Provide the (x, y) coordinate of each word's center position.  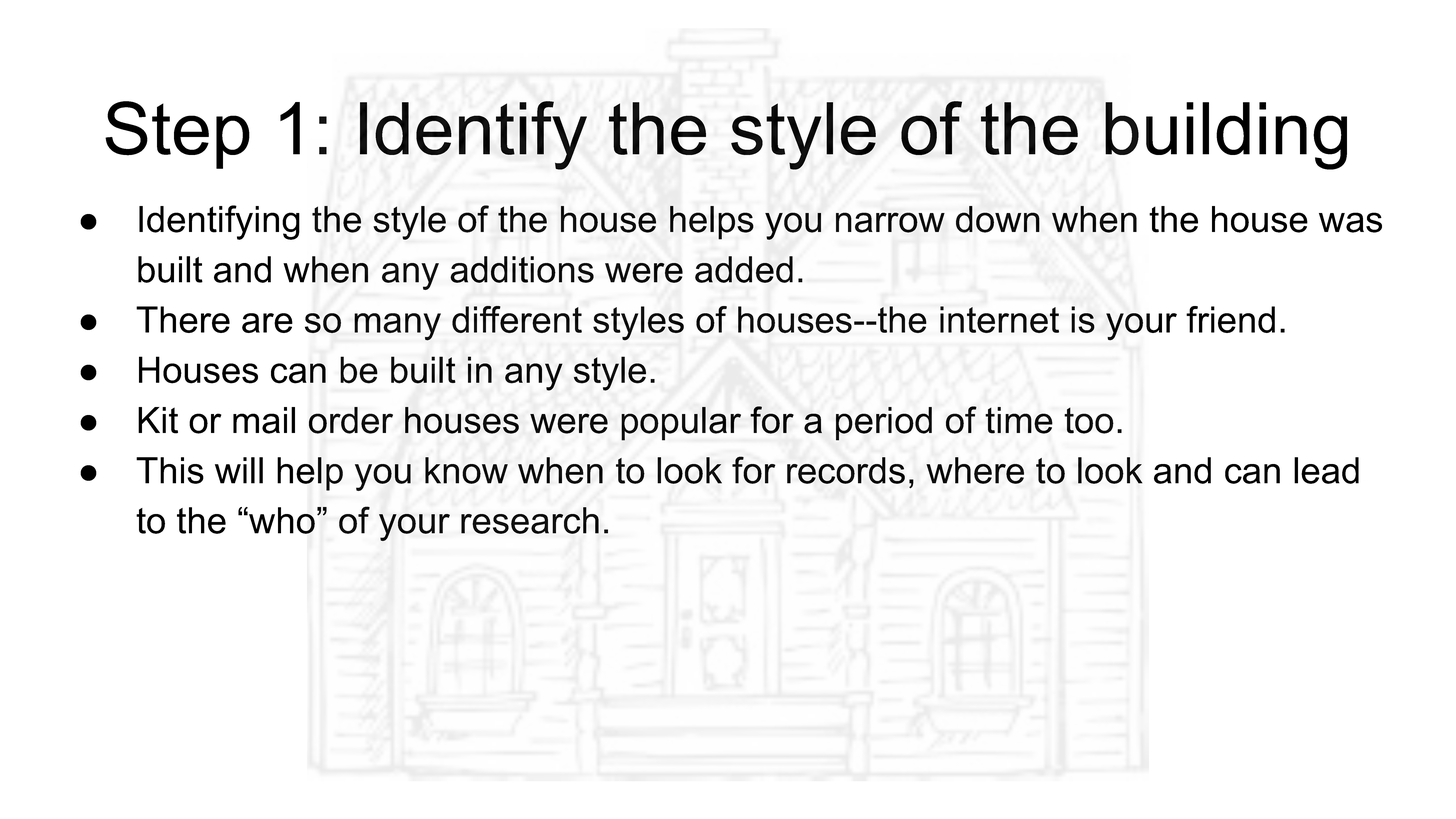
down (998, 219)
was (1350, 222)
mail (264, 420)
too (1089, 421)
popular (681, 424)
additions (522, 269)
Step (177, 135)
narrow (890, 222)
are (267, 323)
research (530, 520)
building (1226, 136)
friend (1230, 319)
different (517, 319)
